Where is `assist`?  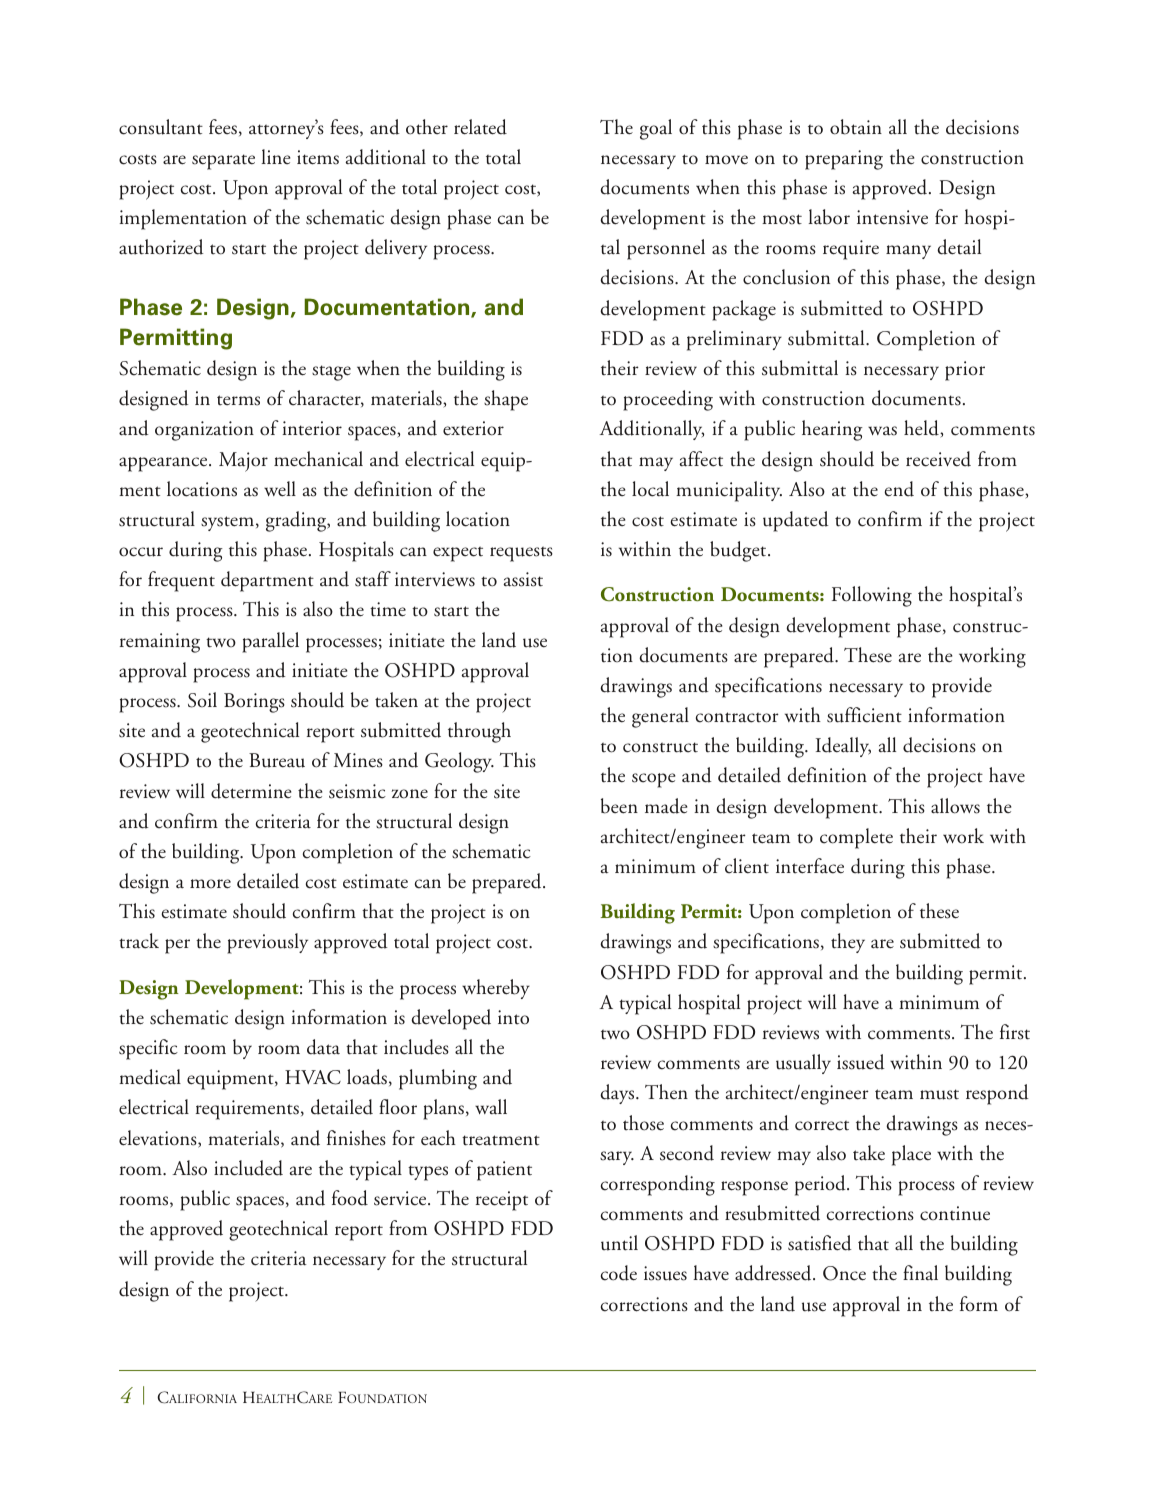
assist is located at coordinates (523, 579).
